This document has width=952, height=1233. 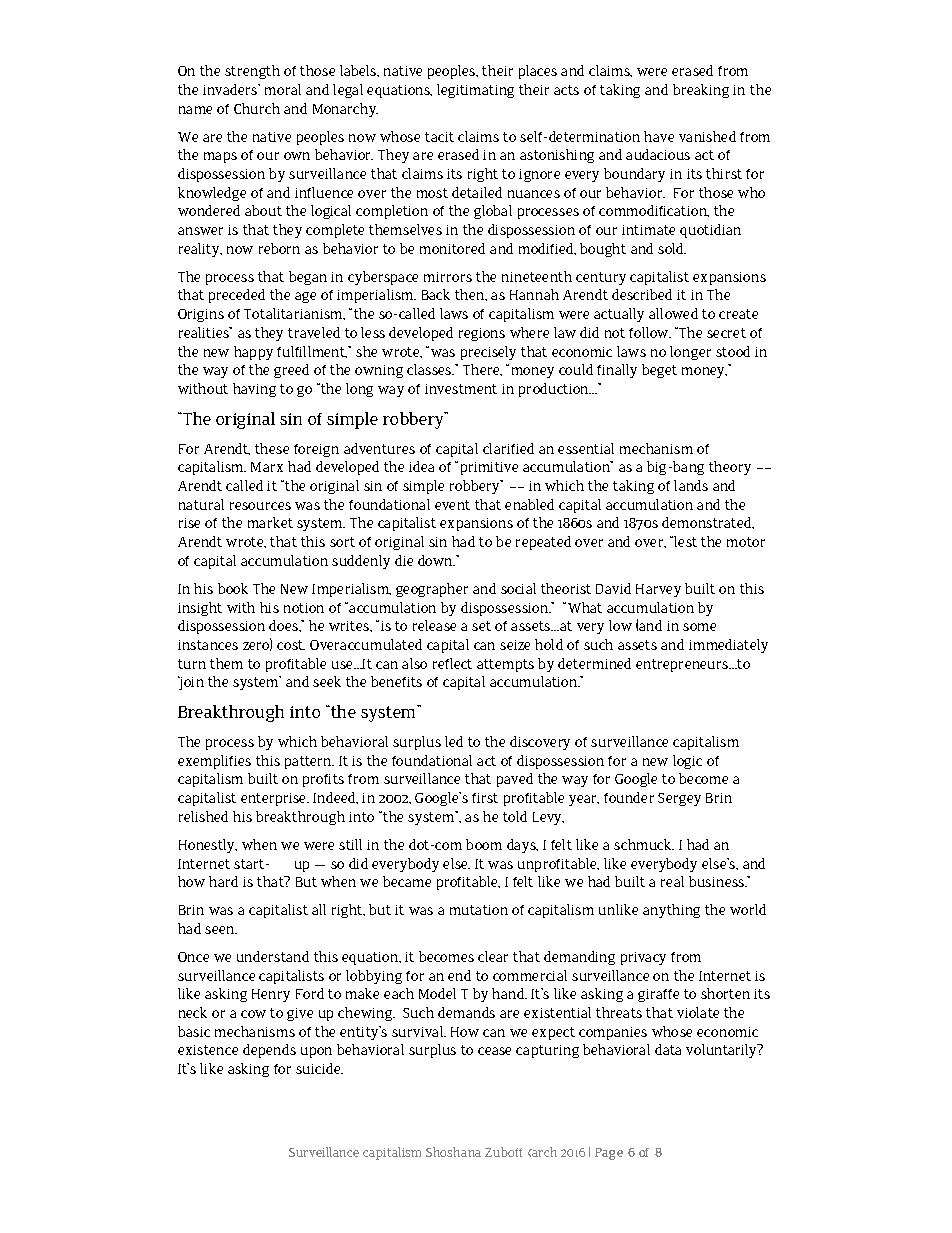 I want to click on breaking, so click(x=701, y=91).
